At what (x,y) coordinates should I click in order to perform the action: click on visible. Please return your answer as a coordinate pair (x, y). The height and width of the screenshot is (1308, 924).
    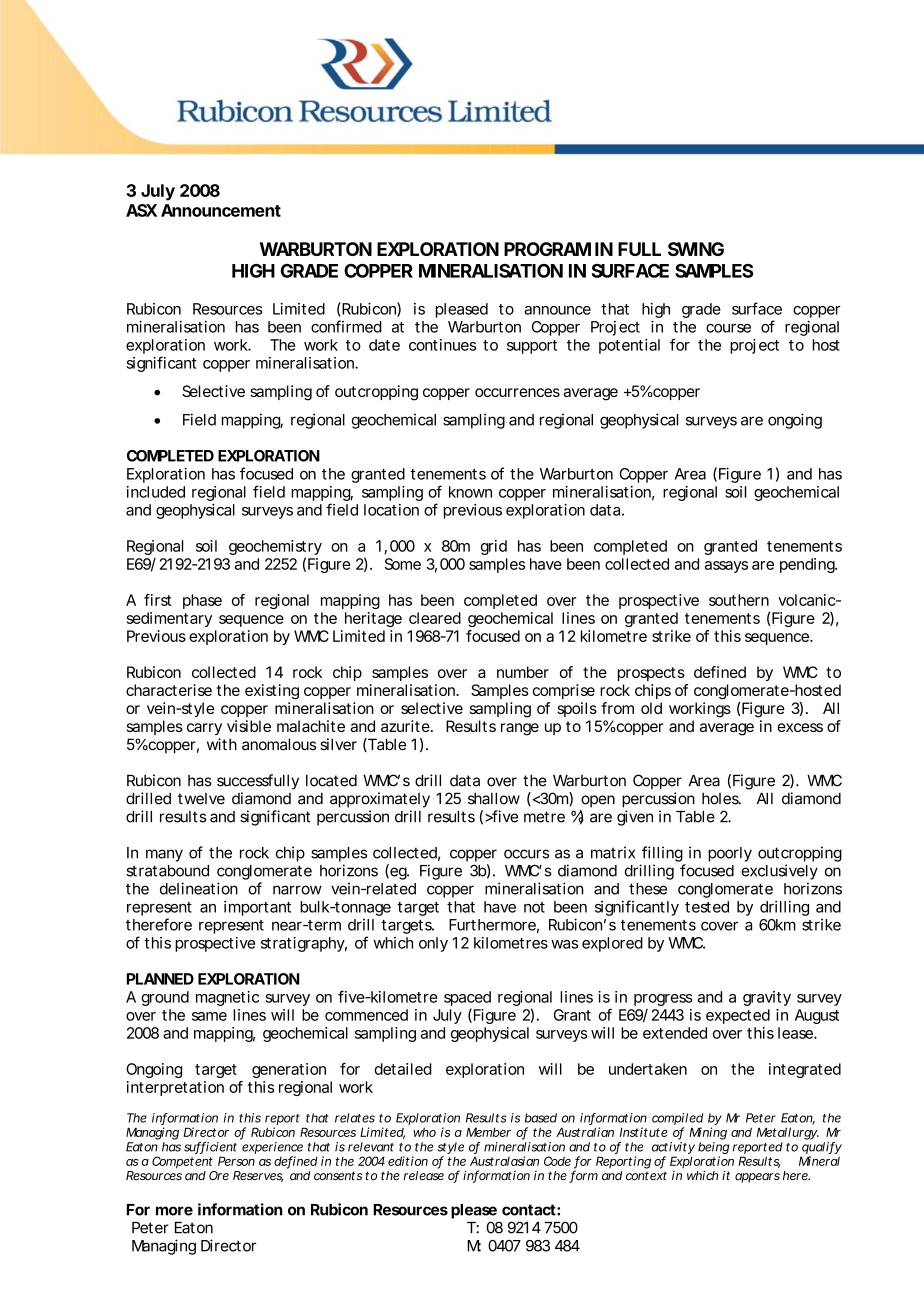
    Looking at the image, I should click on (249, 726).
